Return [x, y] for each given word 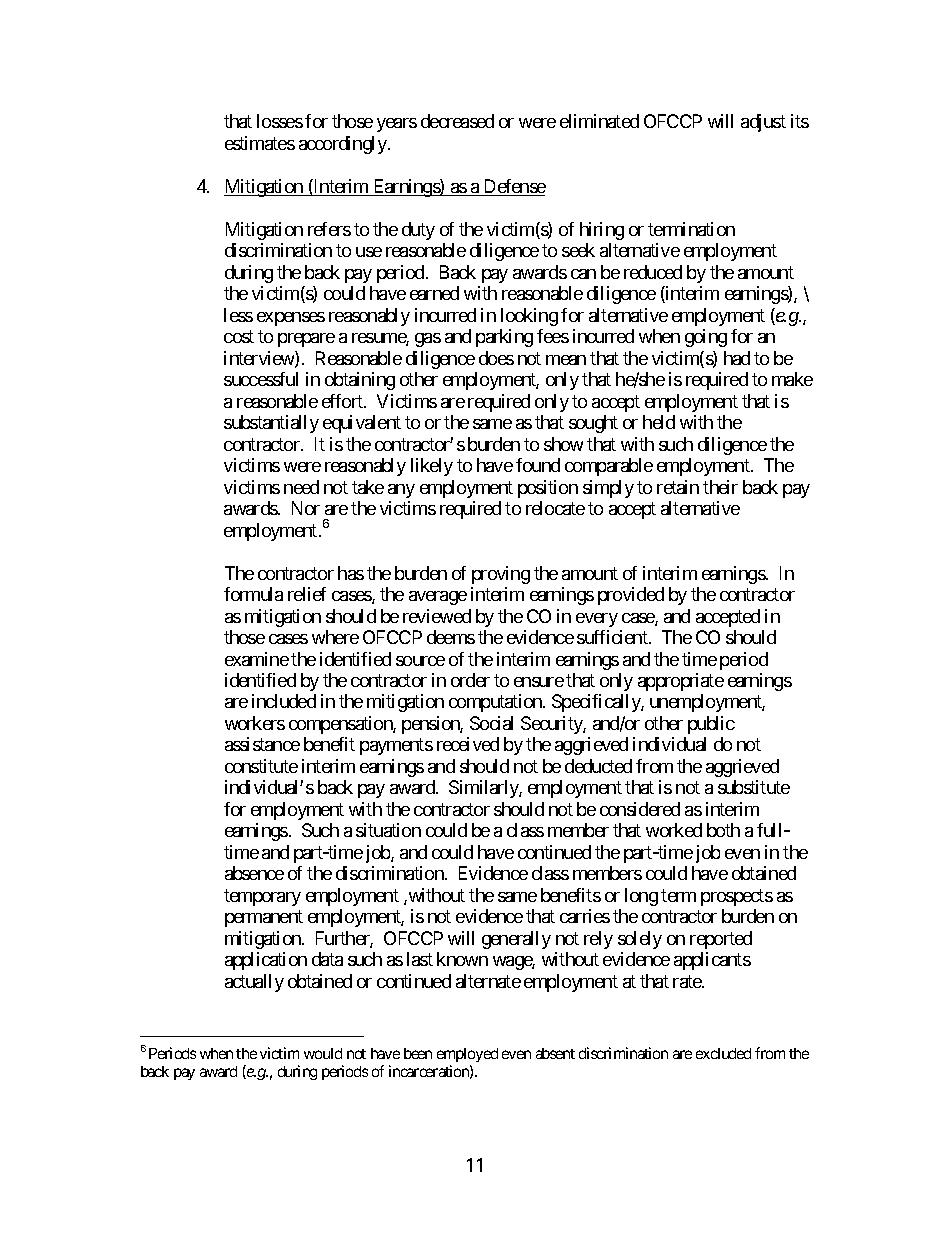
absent [555, 1053]
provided [631, 596]
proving [501, 575]
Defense [513, 187]
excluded [723, 1053]
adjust [763, 123]
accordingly [343, 145]
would [323, 1053]
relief [307, 594]
